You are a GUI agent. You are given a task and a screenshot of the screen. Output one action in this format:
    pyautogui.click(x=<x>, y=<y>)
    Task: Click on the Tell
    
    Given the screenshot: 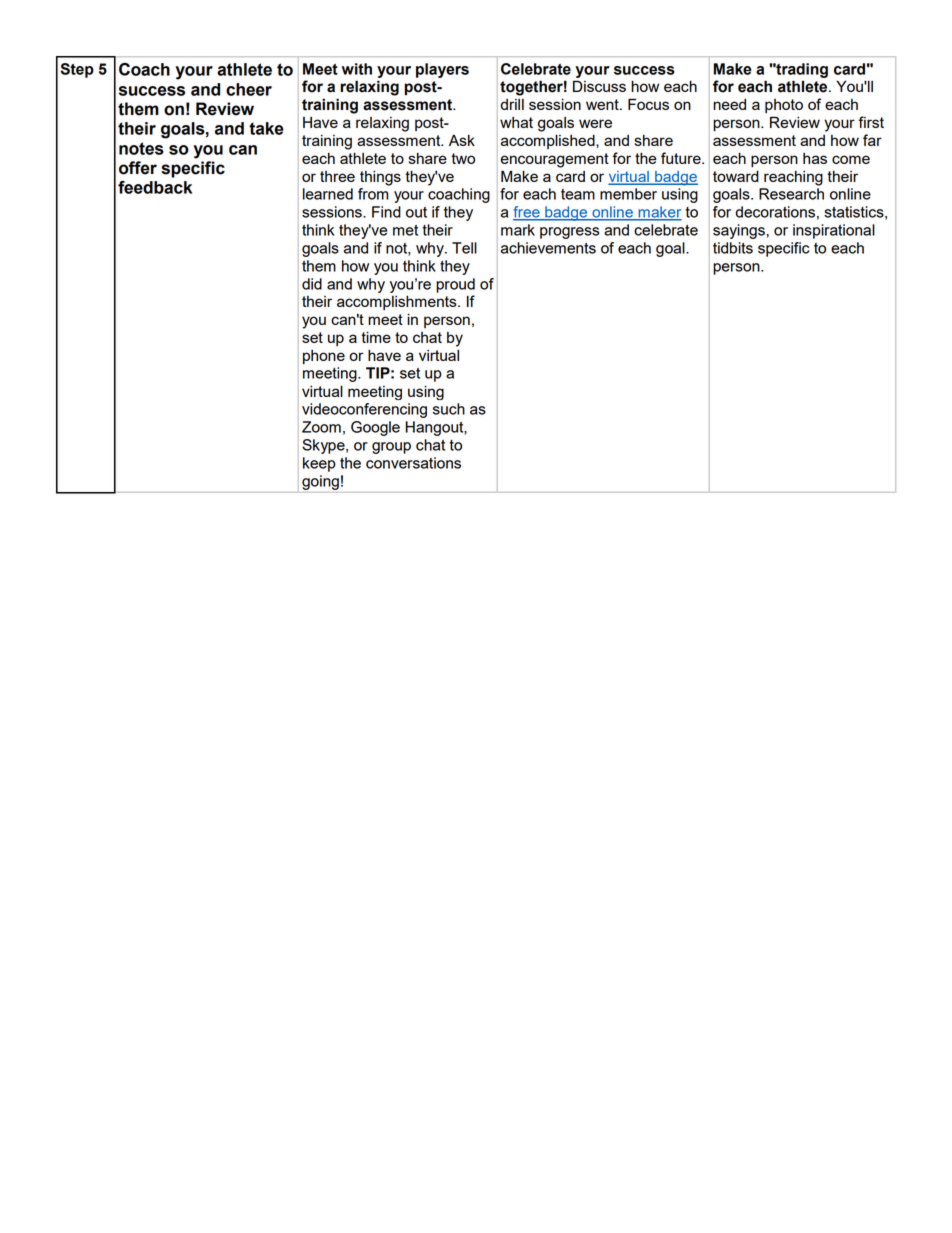 What is the action you would take?
    pyautogui.click(x=464, y=248)
